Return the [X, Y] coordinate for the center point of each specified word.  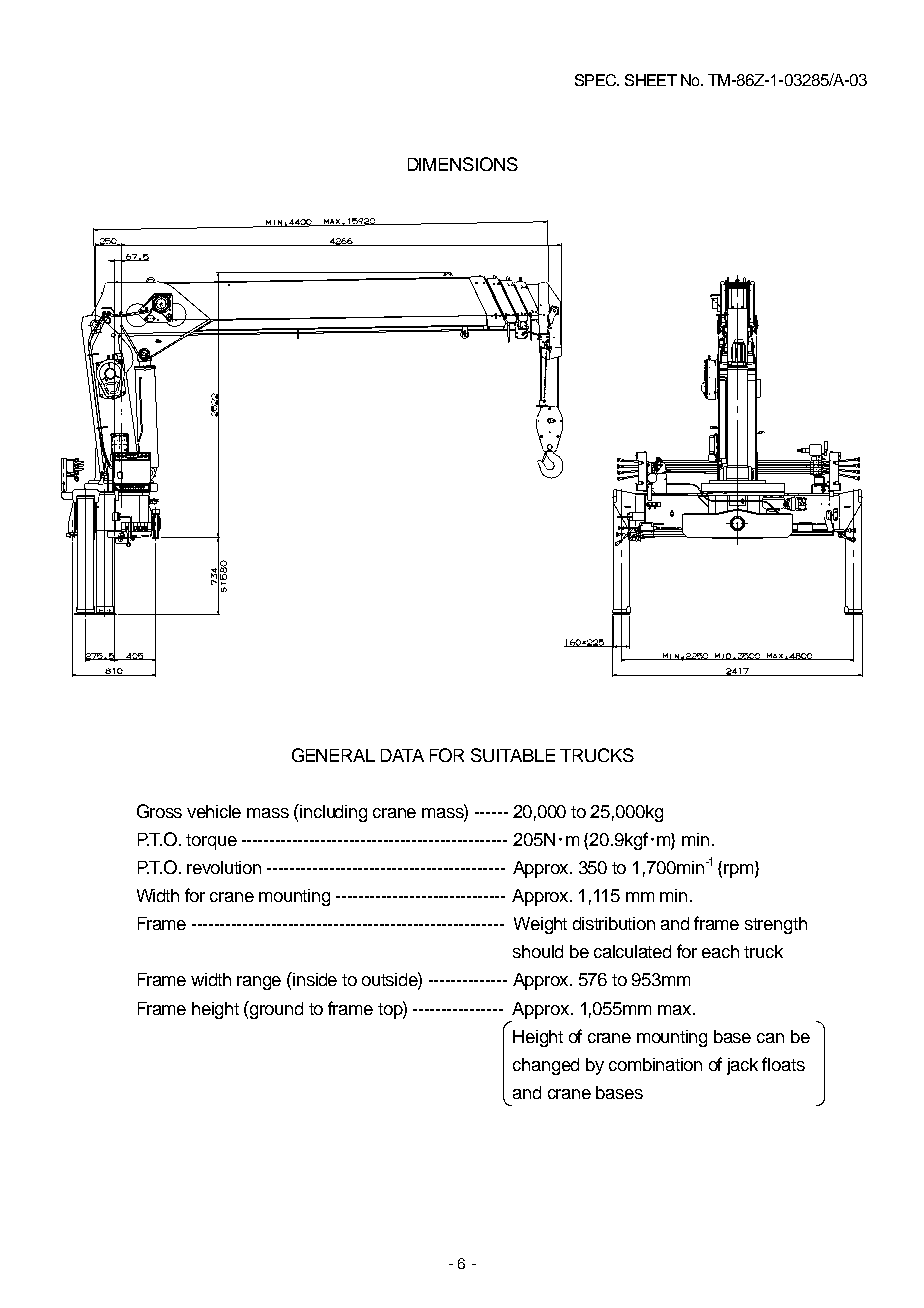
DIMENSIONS [463, 164]
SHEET [651, 80]
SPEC [597, 80]
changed [546, 1066]
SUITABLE [513, 755]
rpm [740, 871]
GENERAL [333, 755]
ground [275, 1010]
